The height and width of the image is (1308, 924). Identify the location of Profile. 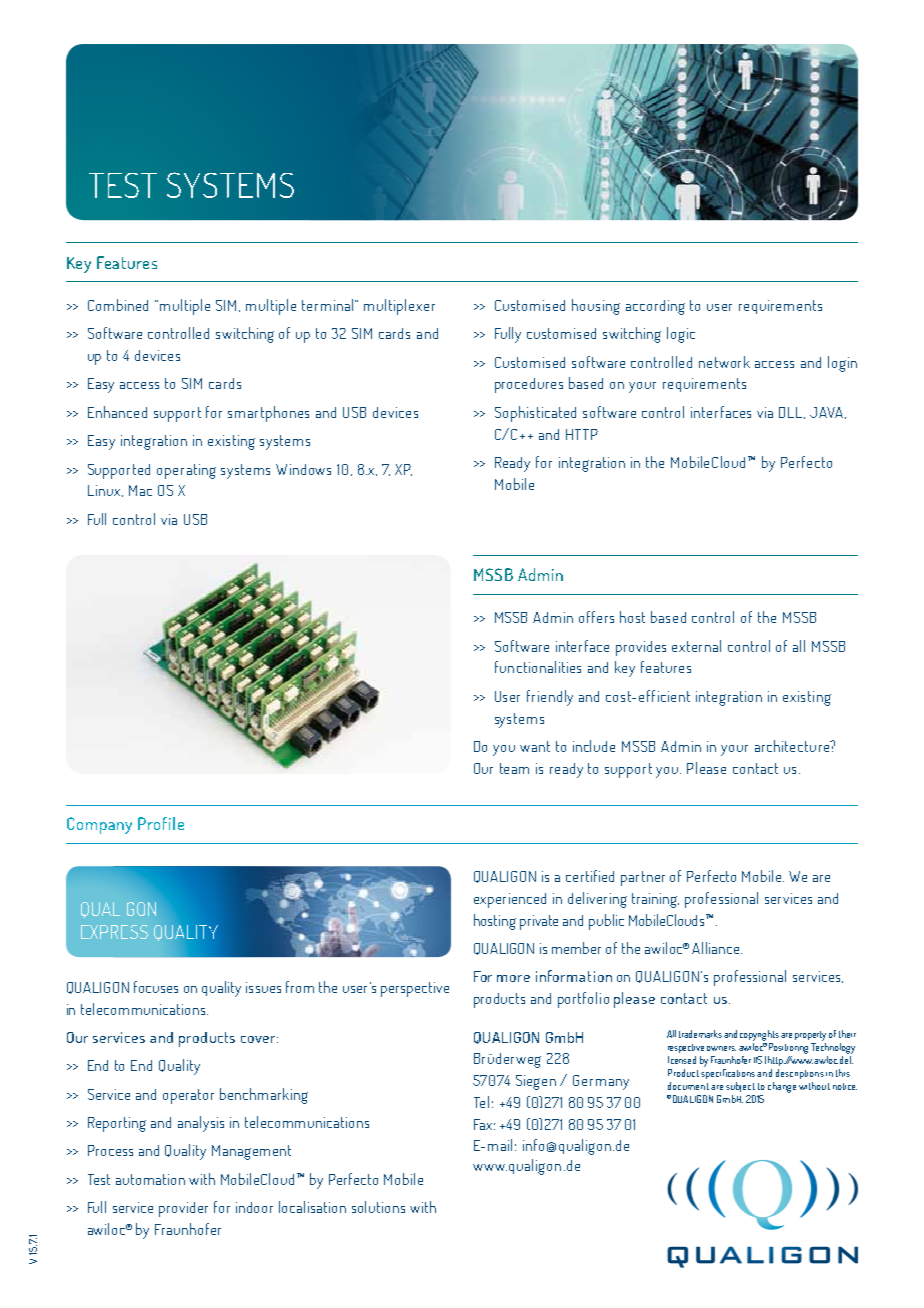
(161, 823).
